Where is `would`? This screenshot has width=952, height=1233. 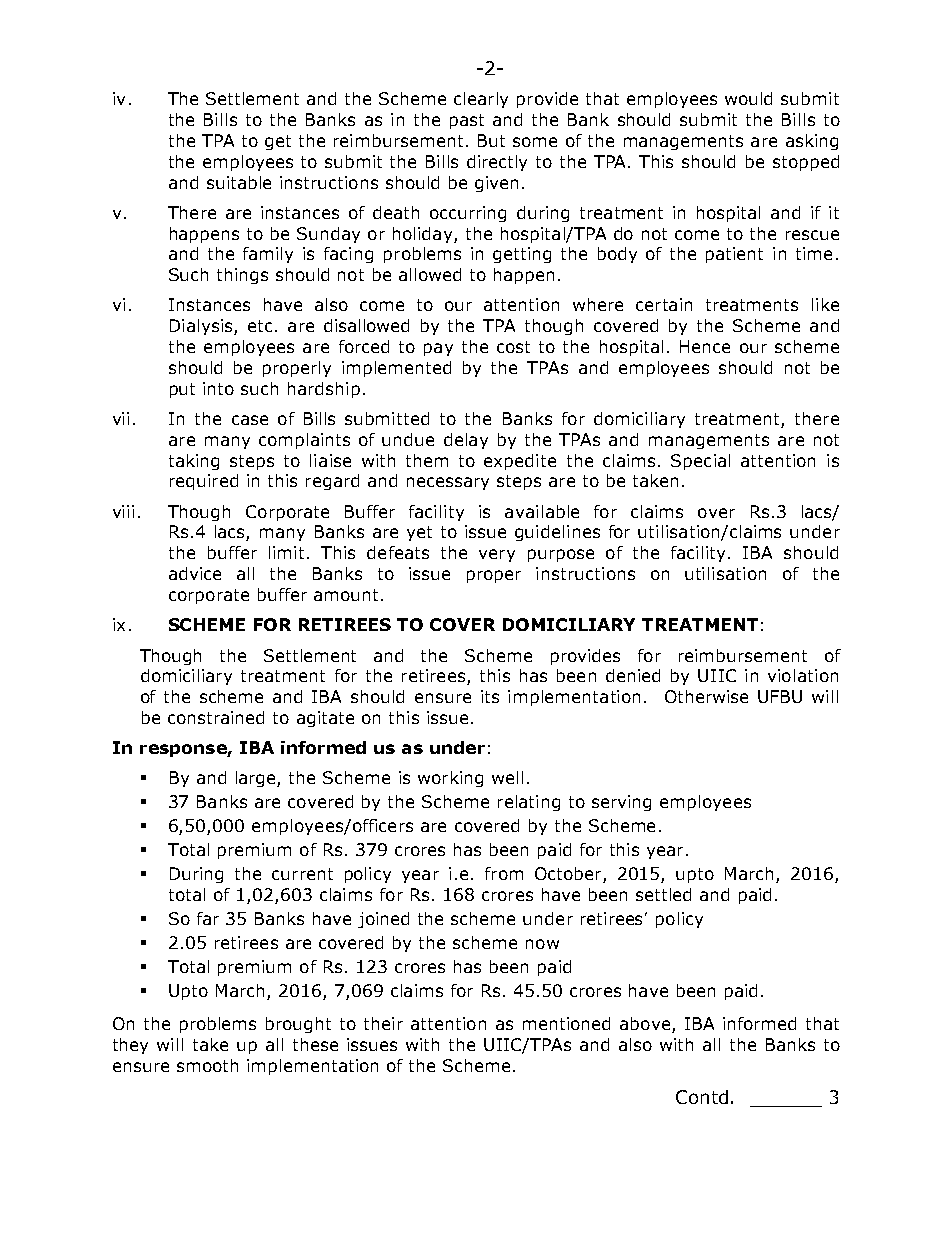
would is located at coordinates (748, 98).
